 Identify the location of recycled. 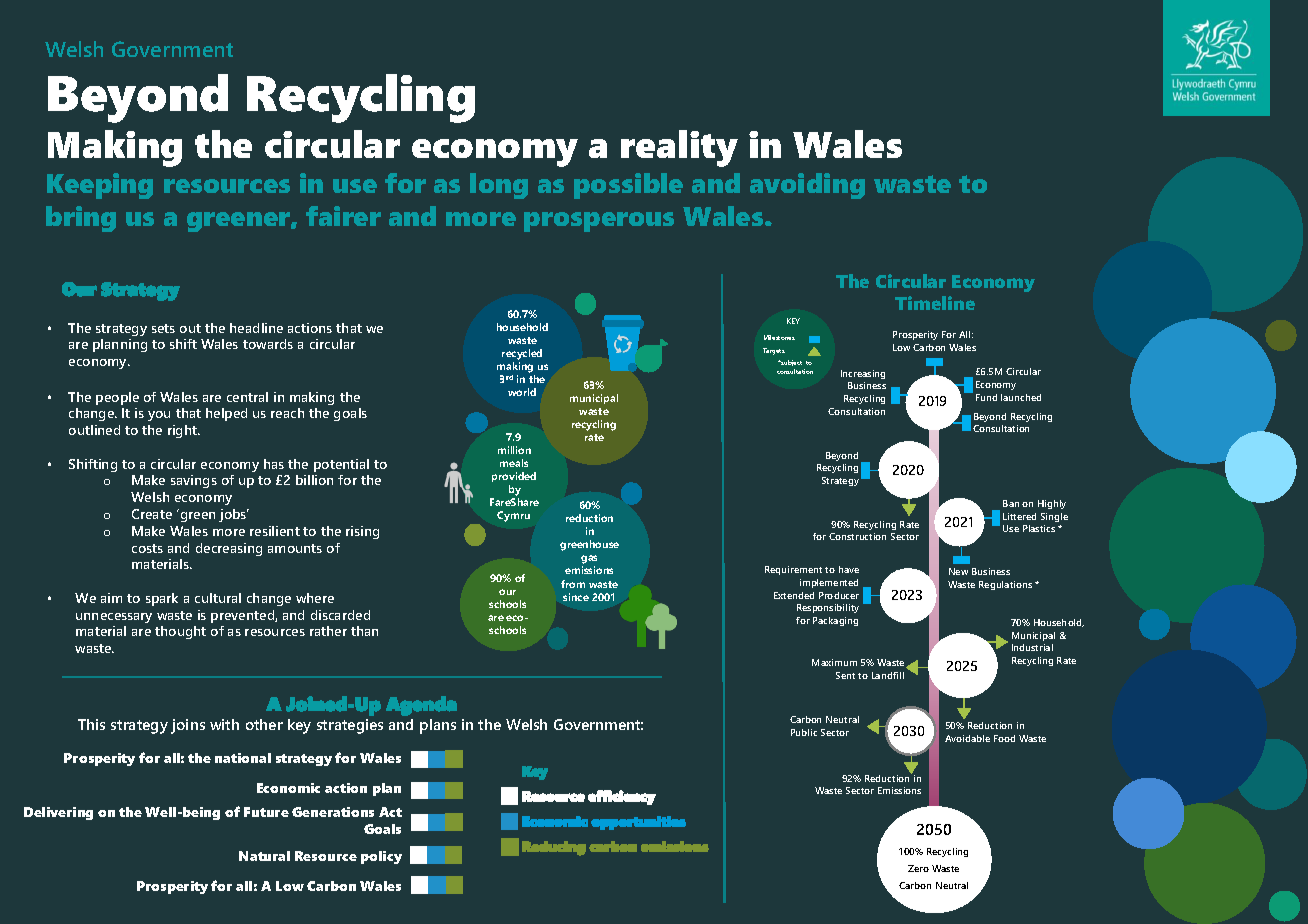
(522, 356).
